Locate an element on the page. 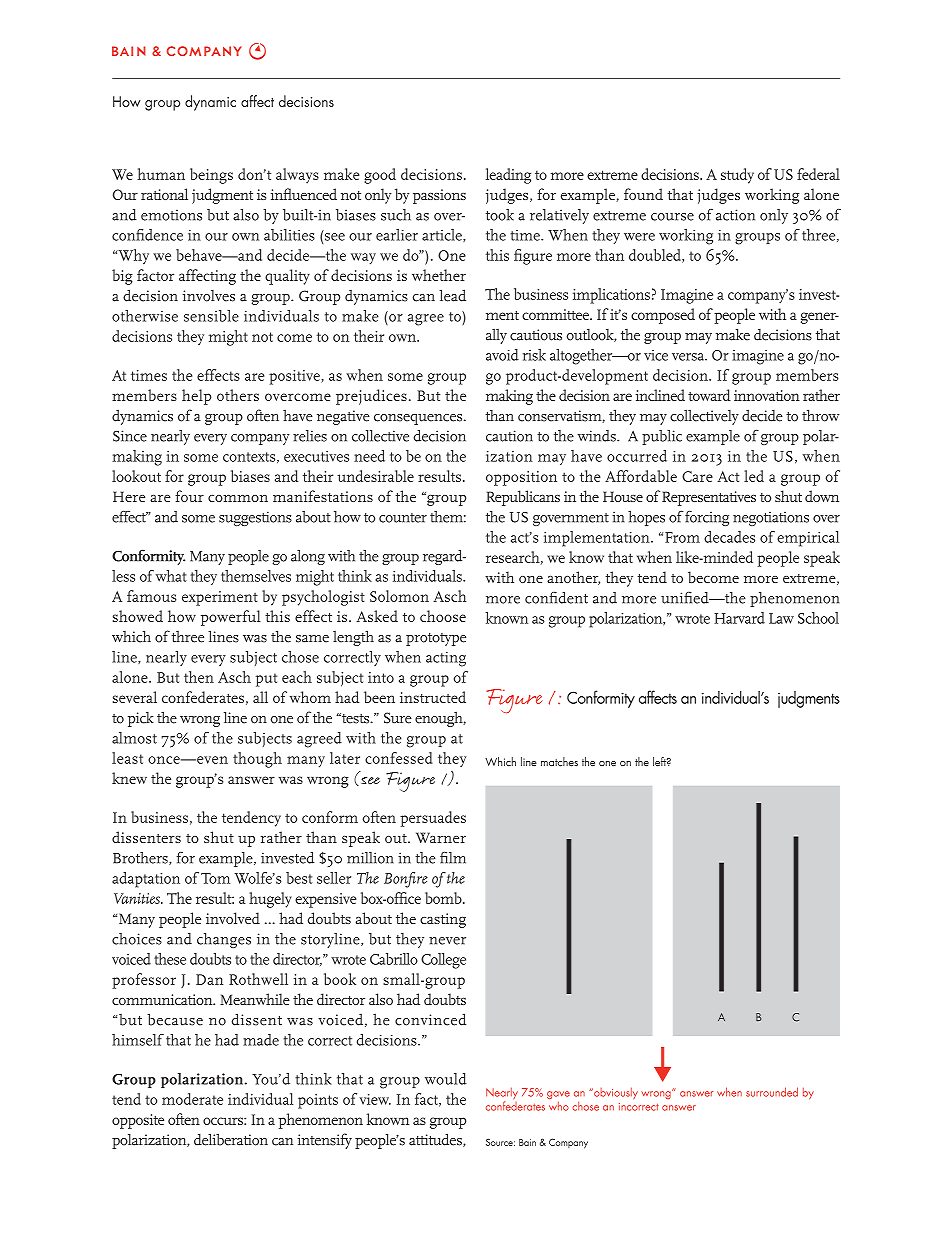  emotions is located at coordinates (171, 215).
